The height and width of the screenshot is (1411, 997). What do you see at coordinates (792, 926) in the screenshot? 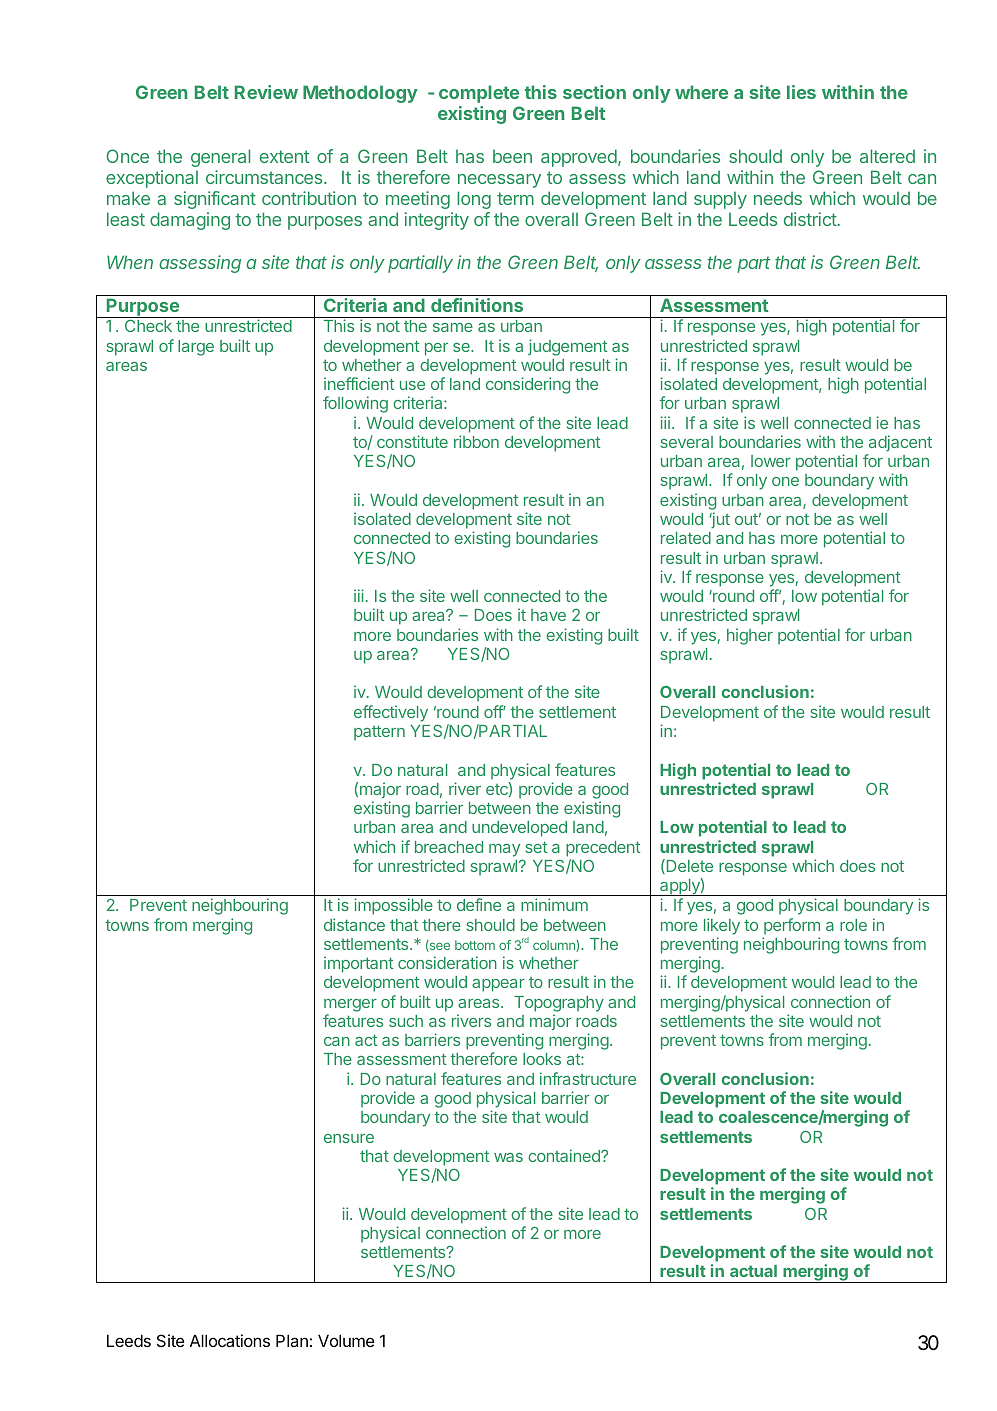
I see `perform` at bounding box center [792, 926].
